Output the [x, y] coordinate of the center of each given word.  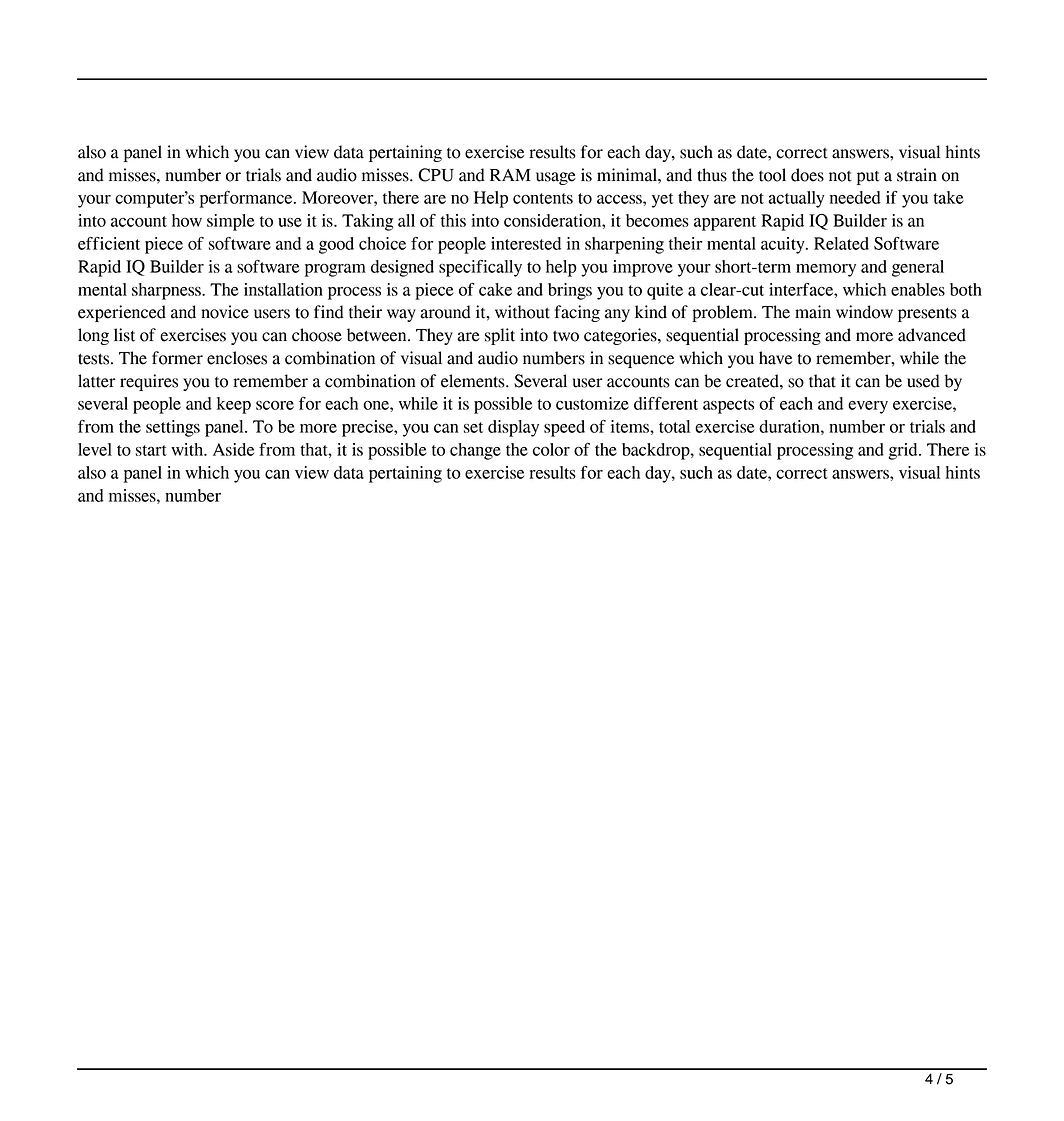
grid [904, 451]
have [775, 358]
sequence [641, 361]
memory [826, 270]
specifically [480, 268]
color [551, 449]
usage [556, 178]
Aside [233, 449]
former [177, 358]
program [335, 270]
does [807, 175]
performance [247, 199]
